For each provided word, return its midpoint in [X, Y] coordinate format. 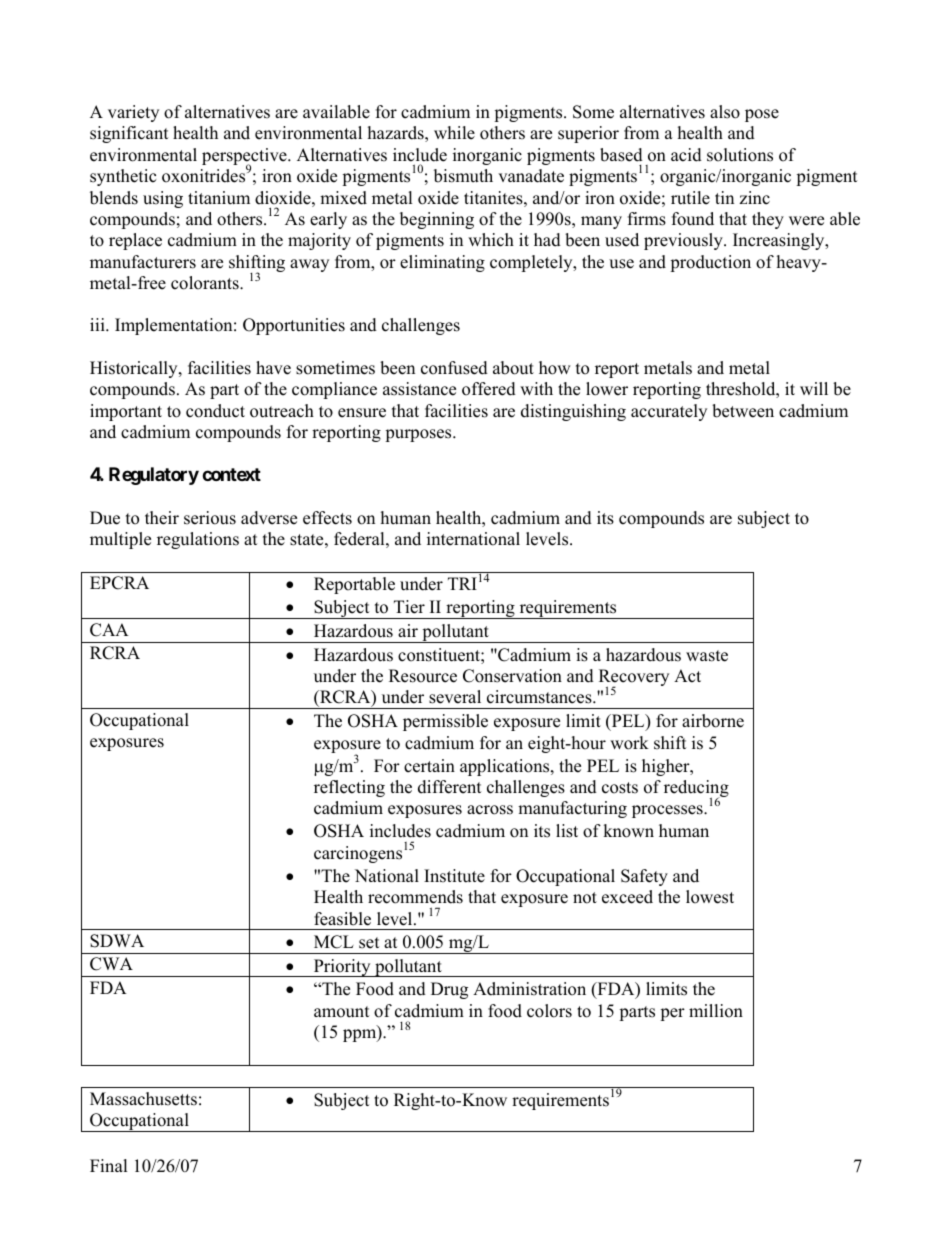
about [513, 368]
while [454, 133]
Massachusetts [143, 1099]
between [743, 411]
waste [707, 656]
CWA [111, 964]
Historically [135, 369]
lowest [710, 897]
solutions [740, 155]
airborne [713, 721]
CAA [109, 630]
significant [129, 134]
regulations [198, 540]
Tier [409, 607]
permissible [445, 722]
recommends [415, 897]
